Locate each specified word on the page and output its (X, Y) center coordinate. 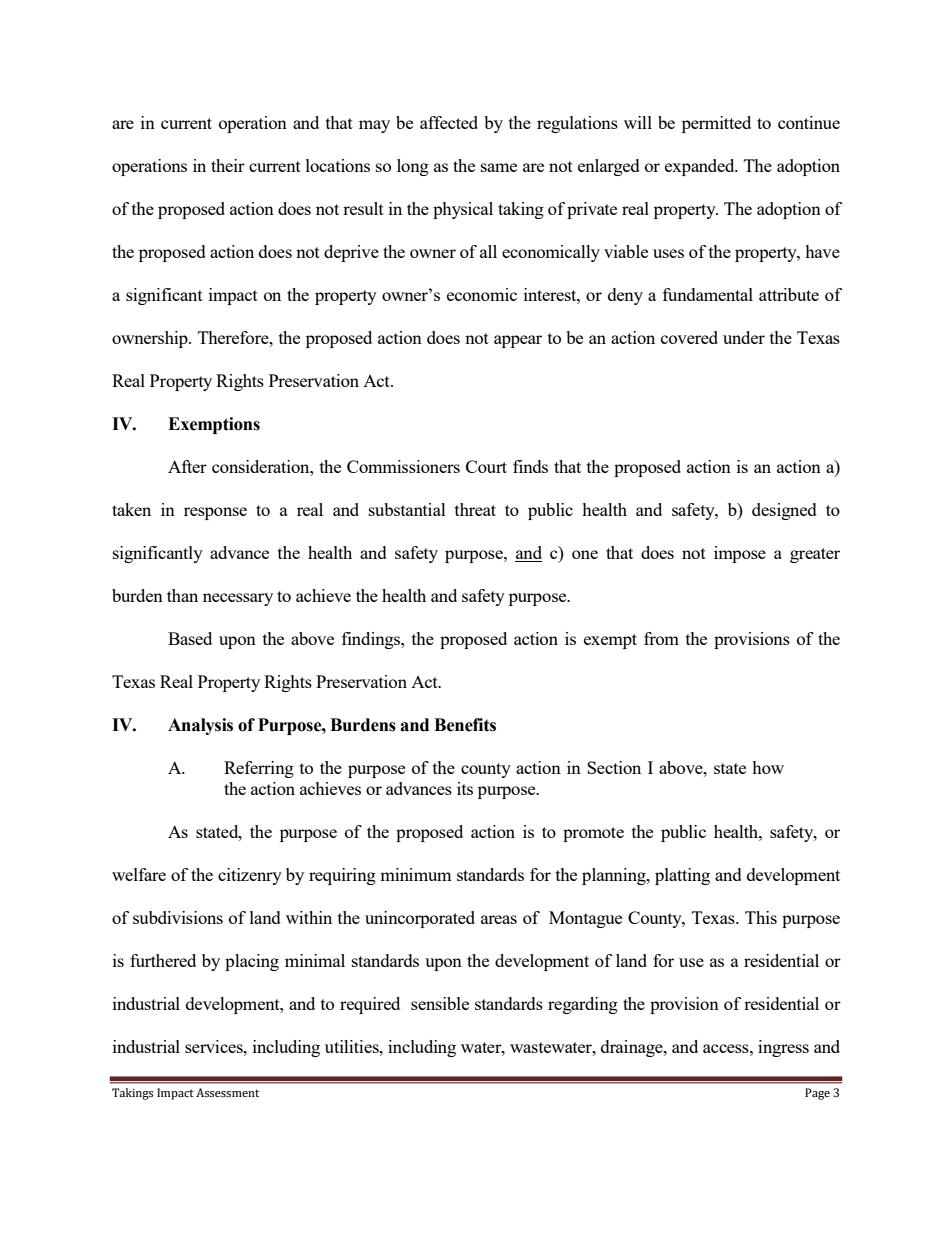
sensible (440, 1003)
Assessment (227, 1092)
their (228, 165)
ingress (783, 1048)
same (499, 167)
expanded (701, 167)
